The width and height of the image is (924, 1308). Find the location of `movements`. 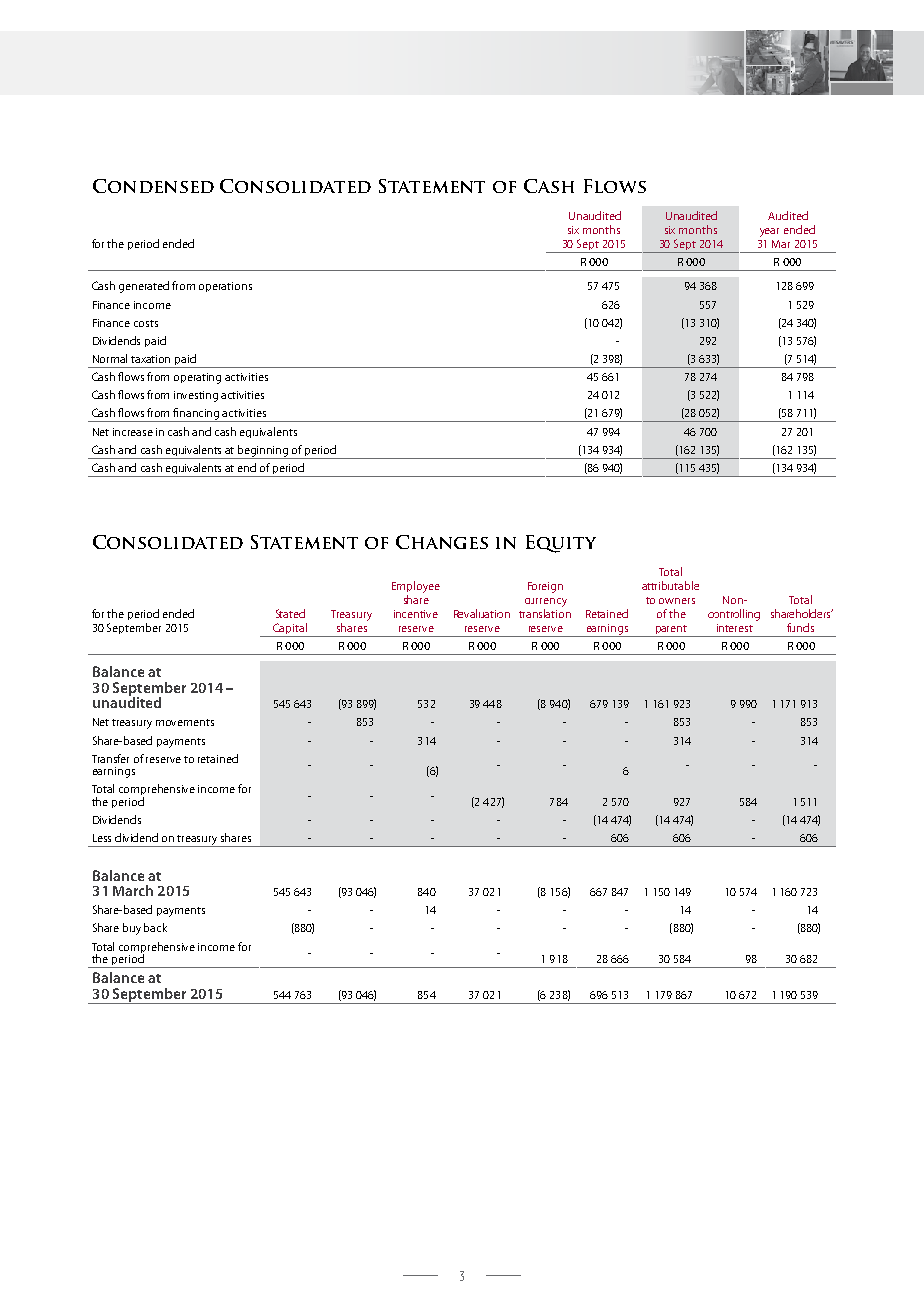

movements is located at coordinates (185, 722).
